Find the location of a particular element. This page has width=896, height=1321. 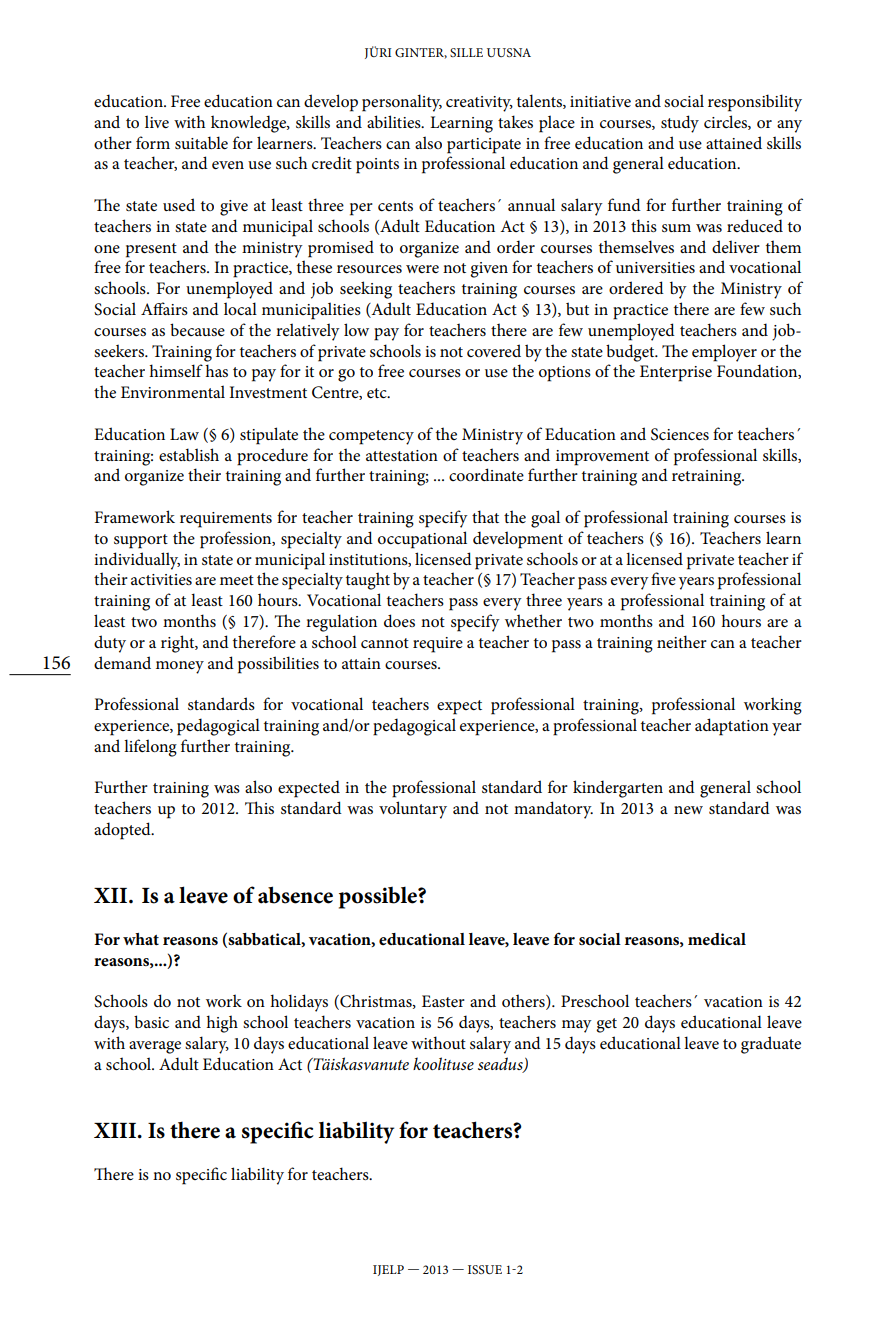

participate is located at coordinates (484, 146).
